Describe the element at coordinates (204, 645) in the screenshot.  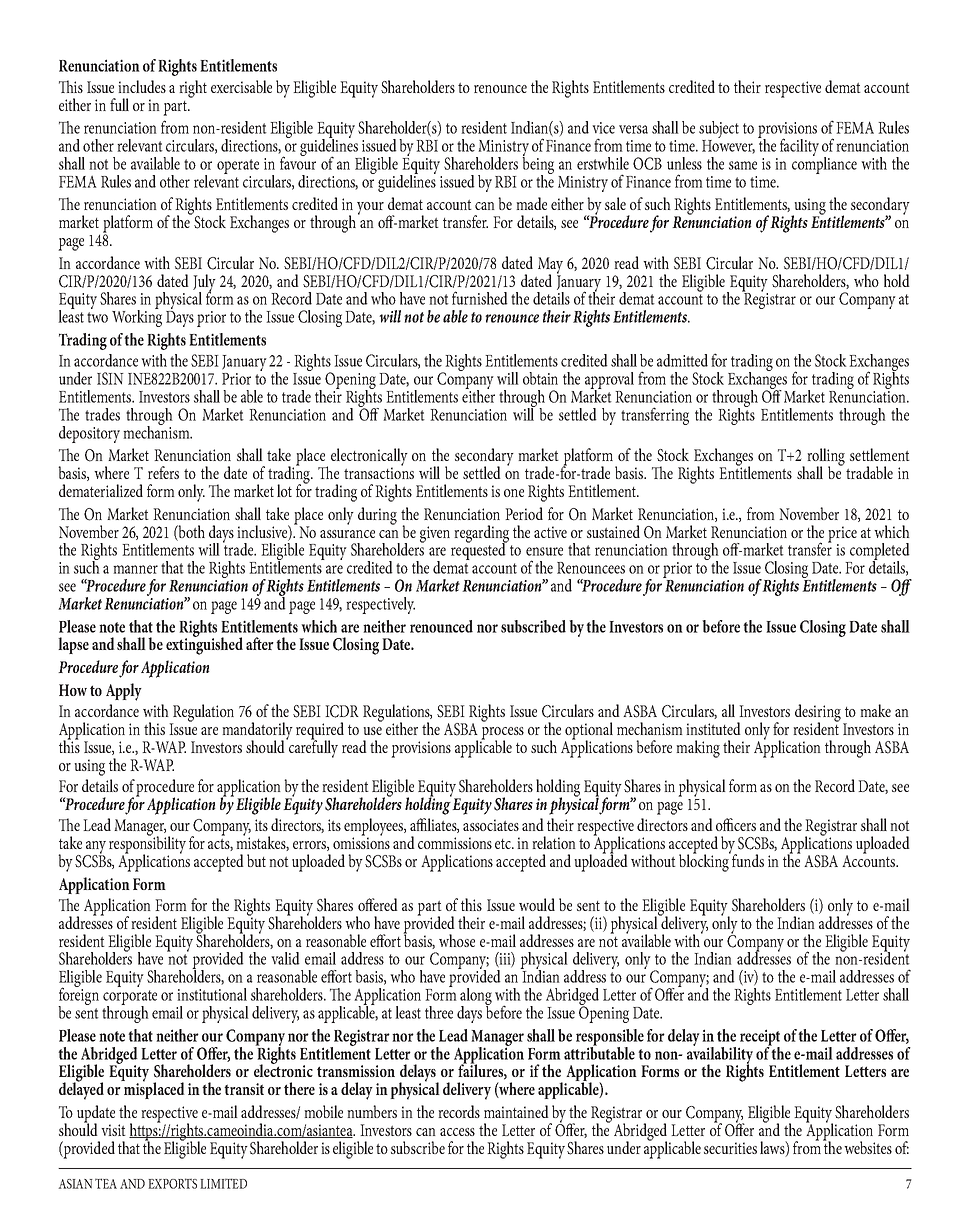
I see `extinguished` at that location.
